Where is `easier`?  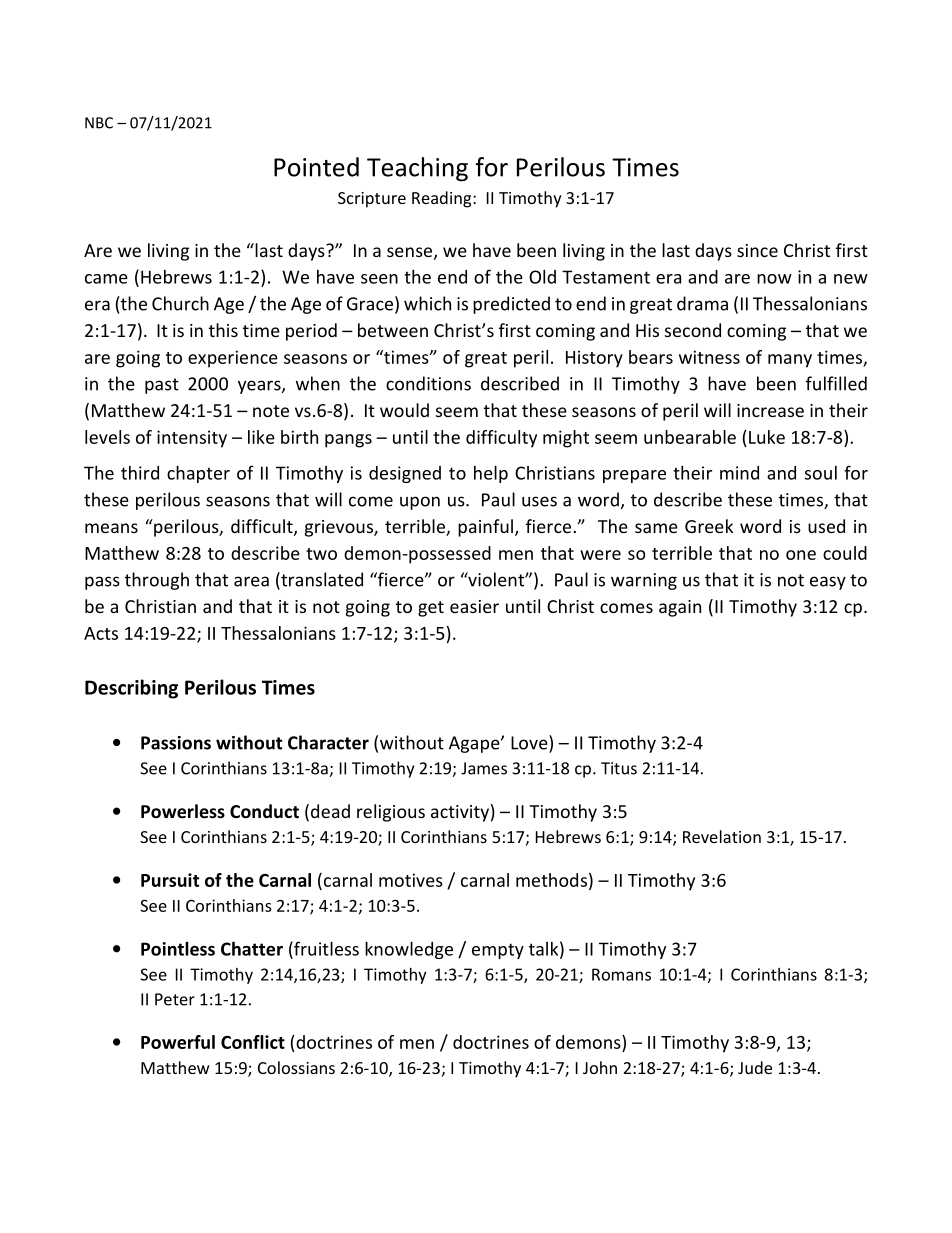 easier is located at coordinates (474, 606).
